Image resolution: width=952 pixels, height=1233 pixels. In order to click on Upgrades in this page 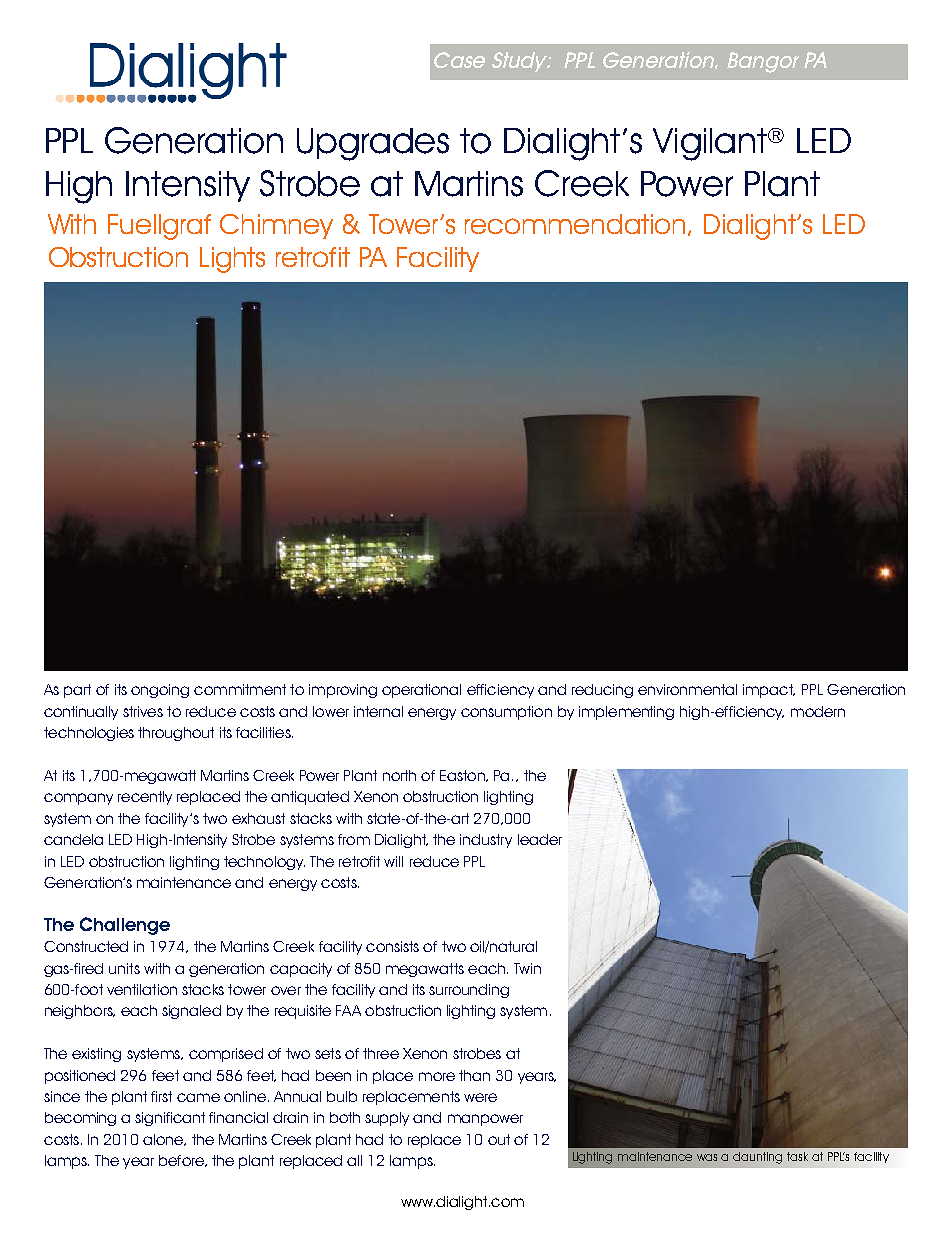, I will do `click(373, 144)`.
